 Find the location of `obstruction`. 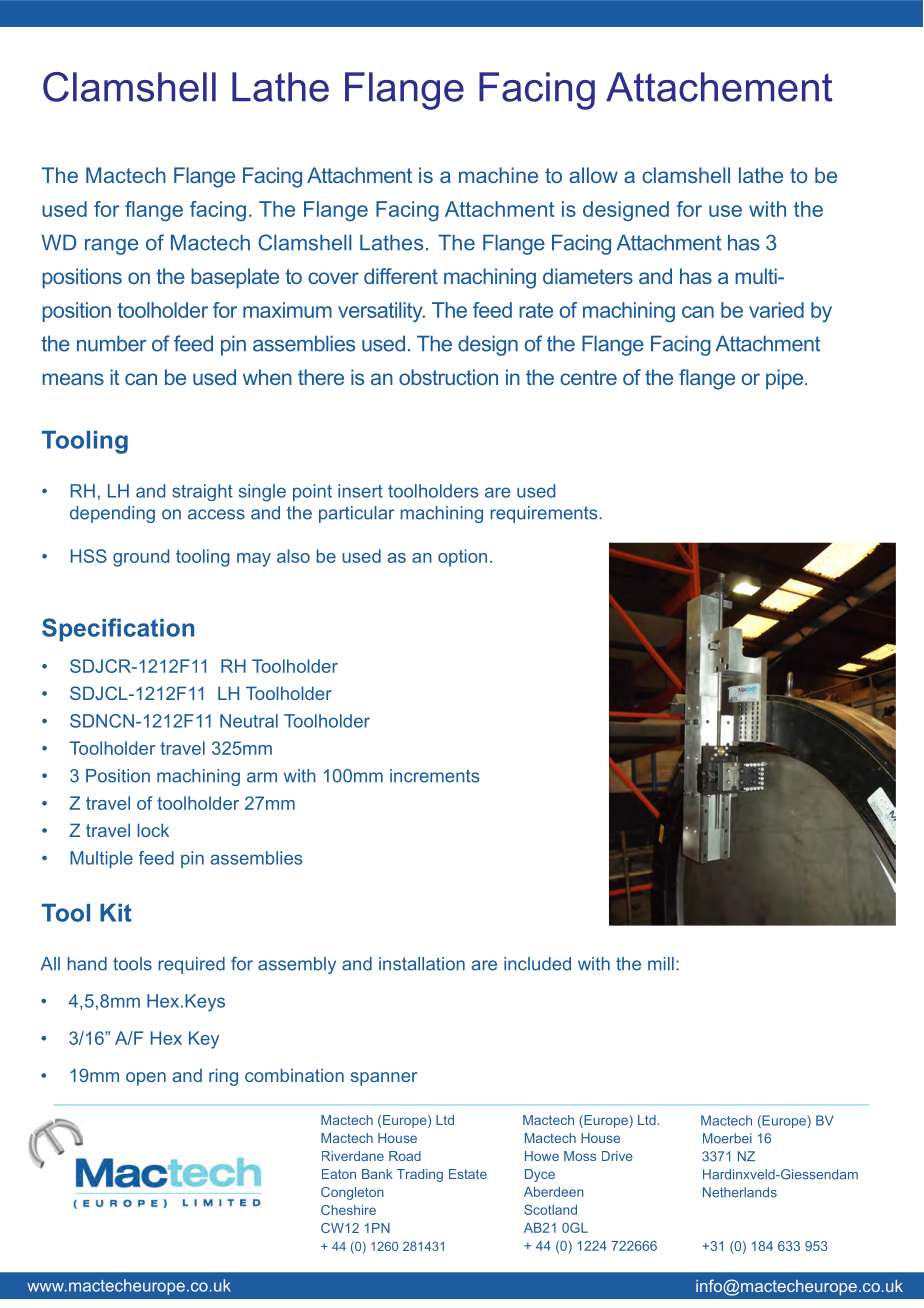

obstruction is located at coordinates (448, 377).
